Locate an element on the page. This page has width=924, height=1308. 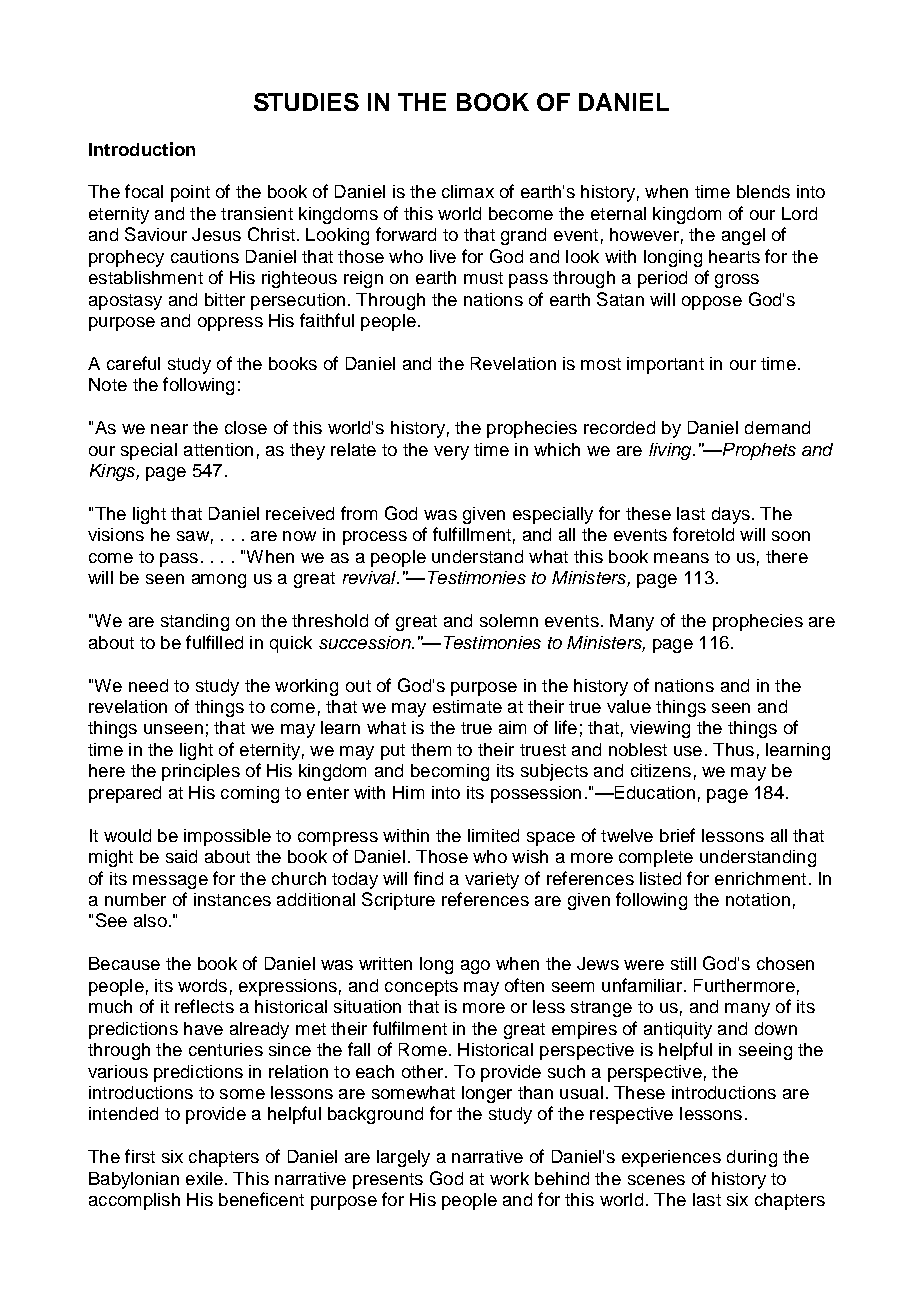
find is located at coordinates (428, 878).
